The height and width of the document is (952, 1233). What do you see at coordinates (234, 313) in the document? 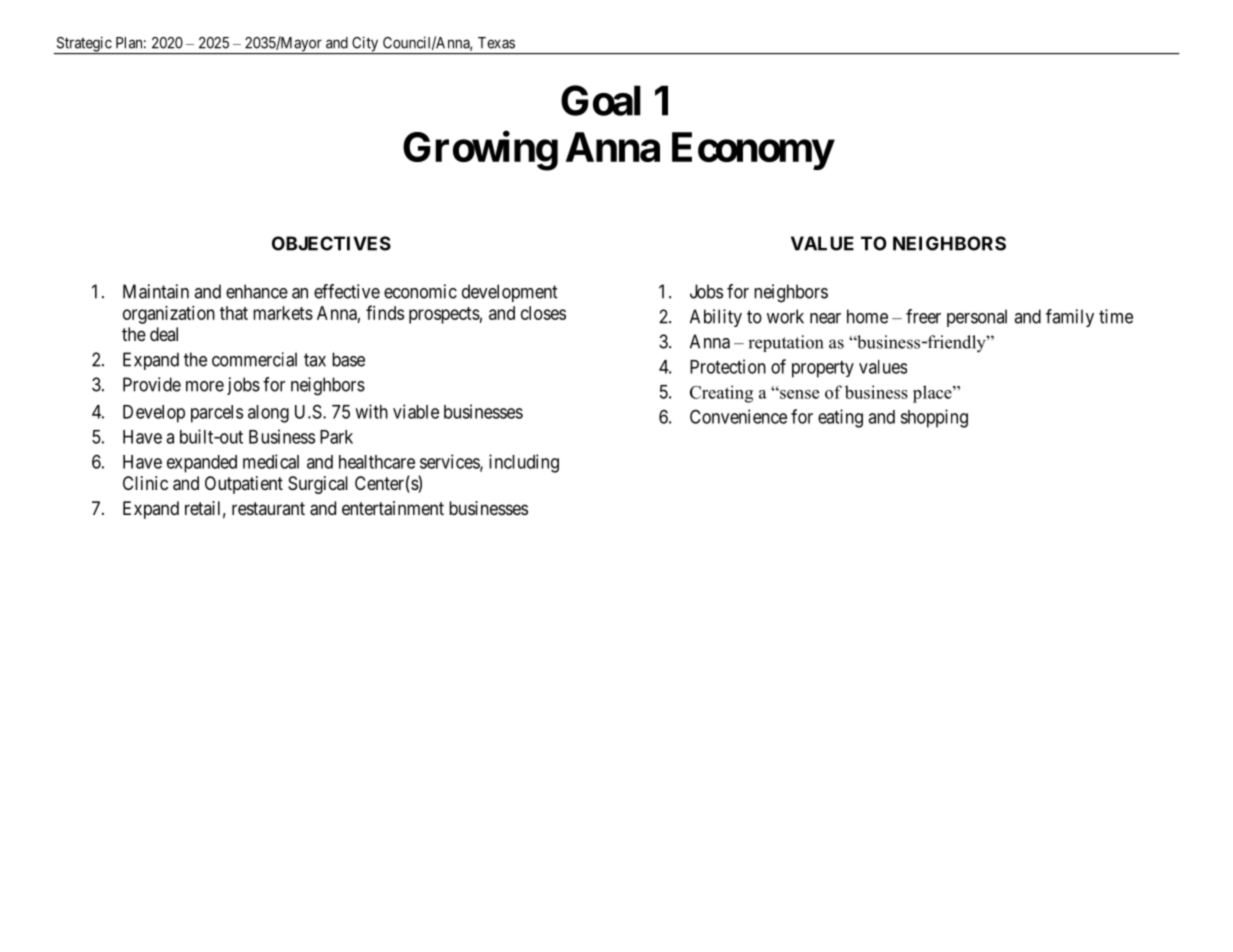
I see `that` at bounding box center [234, 313].
